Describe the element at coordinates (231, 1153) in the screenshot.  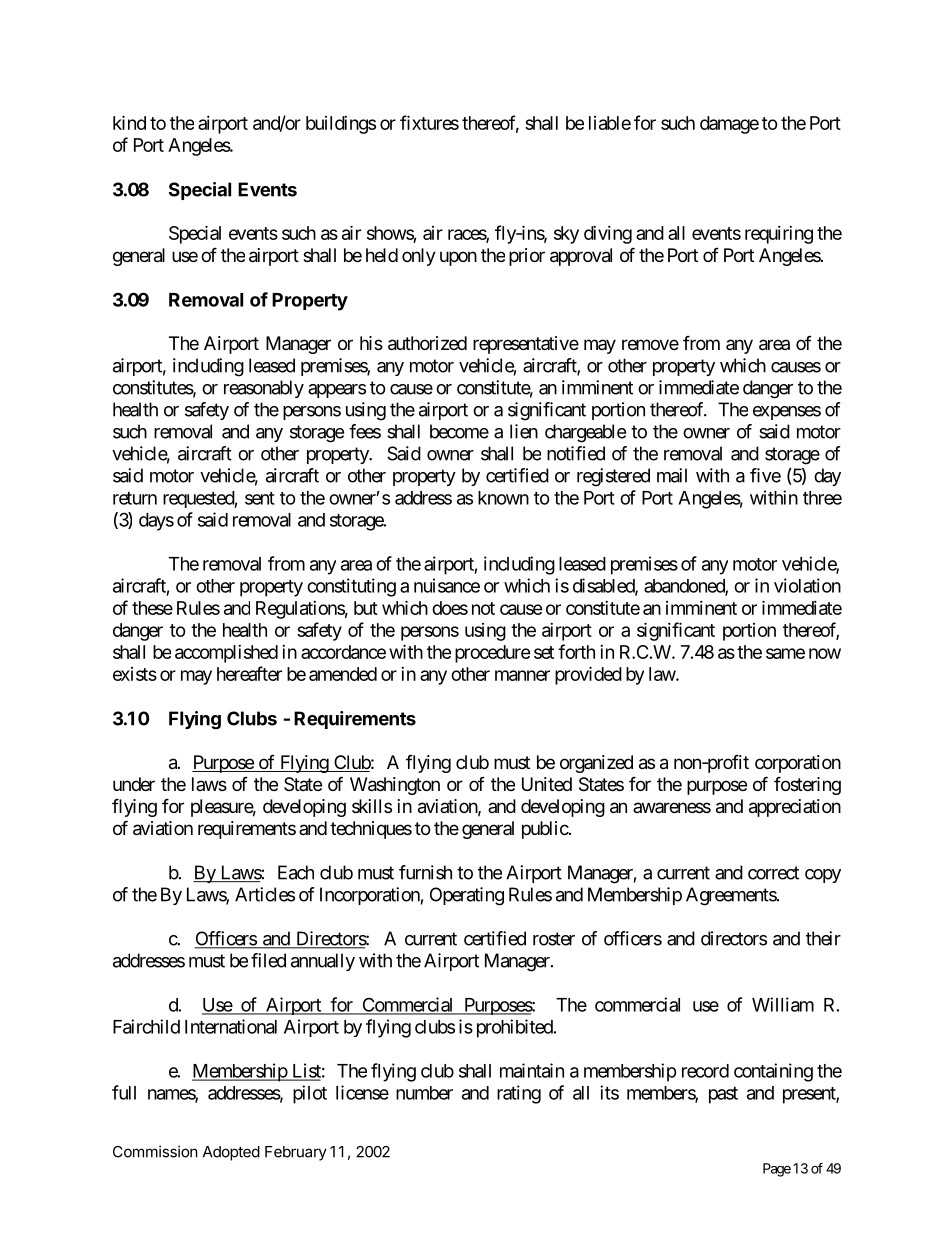
I see `Adopted` at that location.
